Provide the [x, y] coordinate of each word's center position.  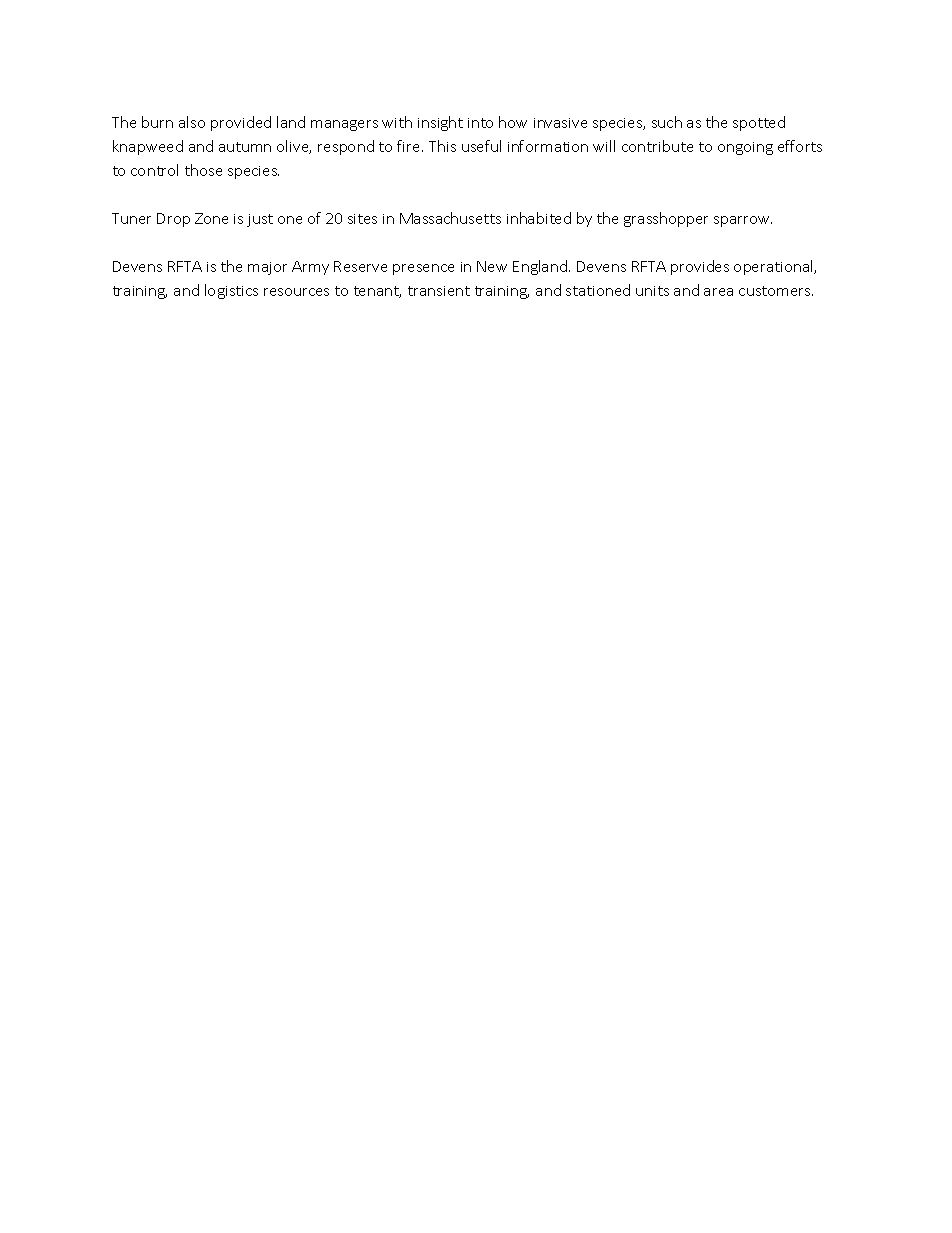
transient [439, 291]
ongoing [745, 148]
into [480, 123]
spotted [759, 123]
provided [241, 123]
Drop [173, 220]
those [203, 170]
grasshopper [666, 219]
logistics [231, 291]
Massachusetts [450, 218]
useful [481, 146]
